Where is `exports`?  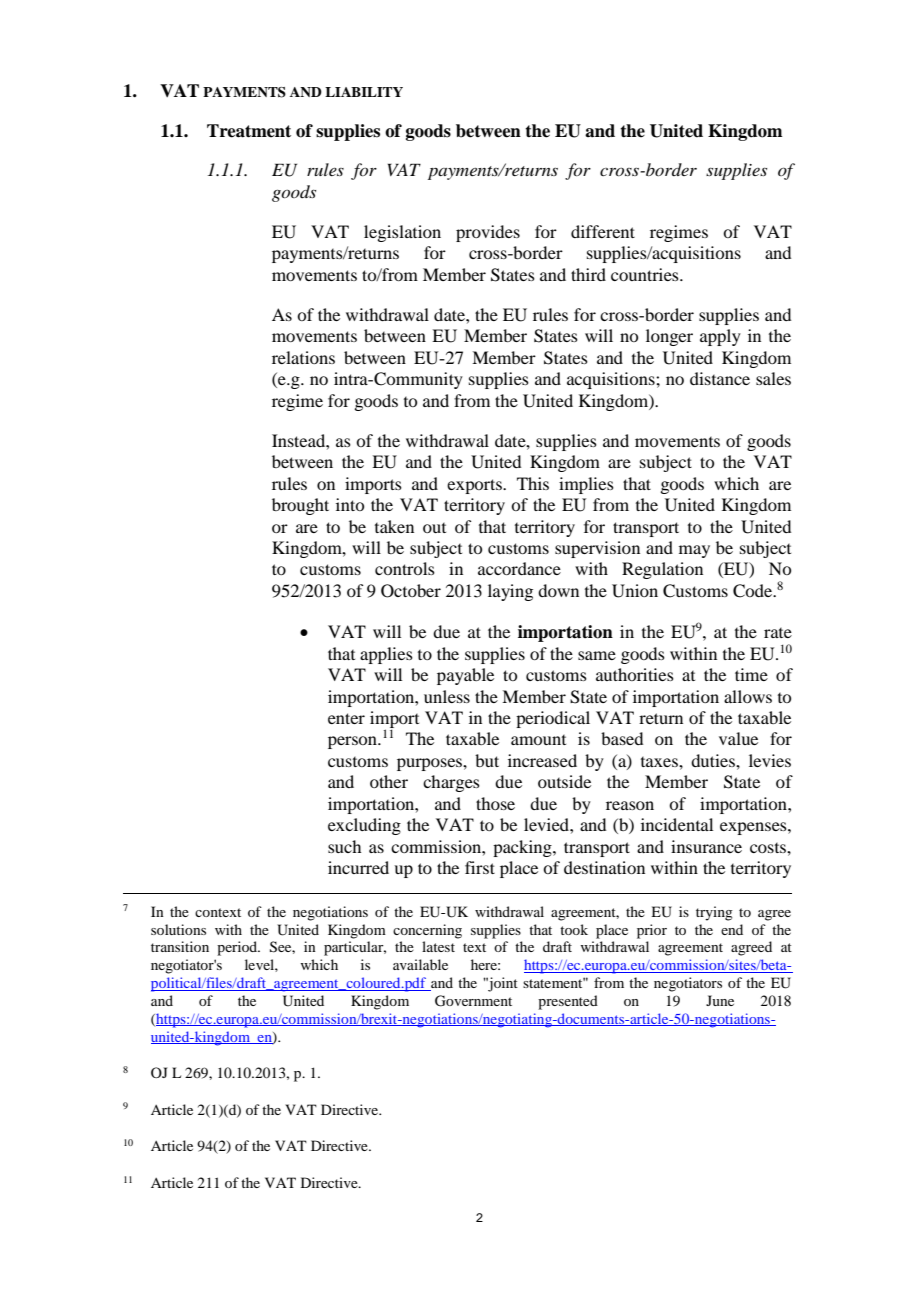
exports is located at coordinates (475, 486).
